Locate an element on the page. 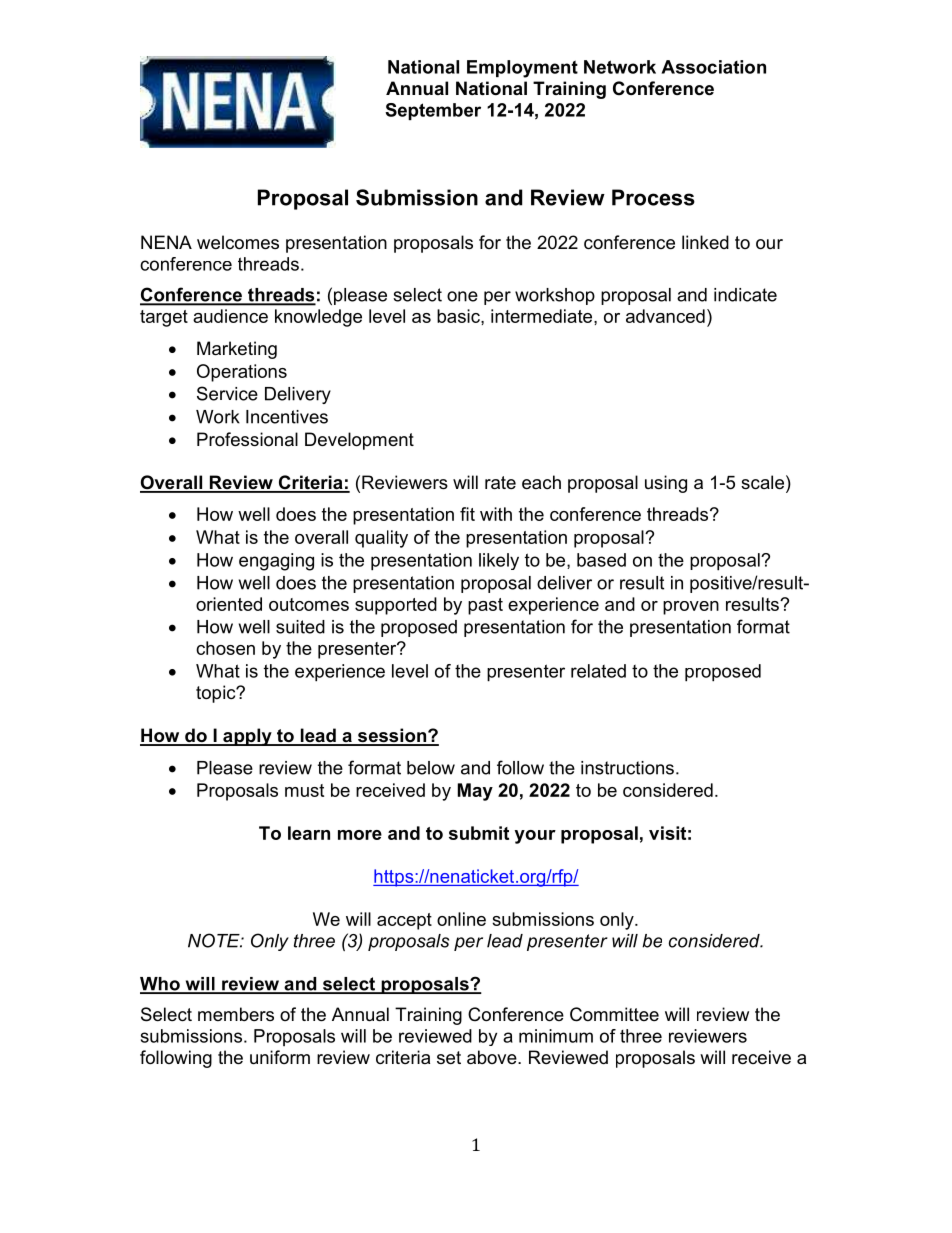 The height and width of the page is (1233, 952). proven is located at coordinates (691, 608).
